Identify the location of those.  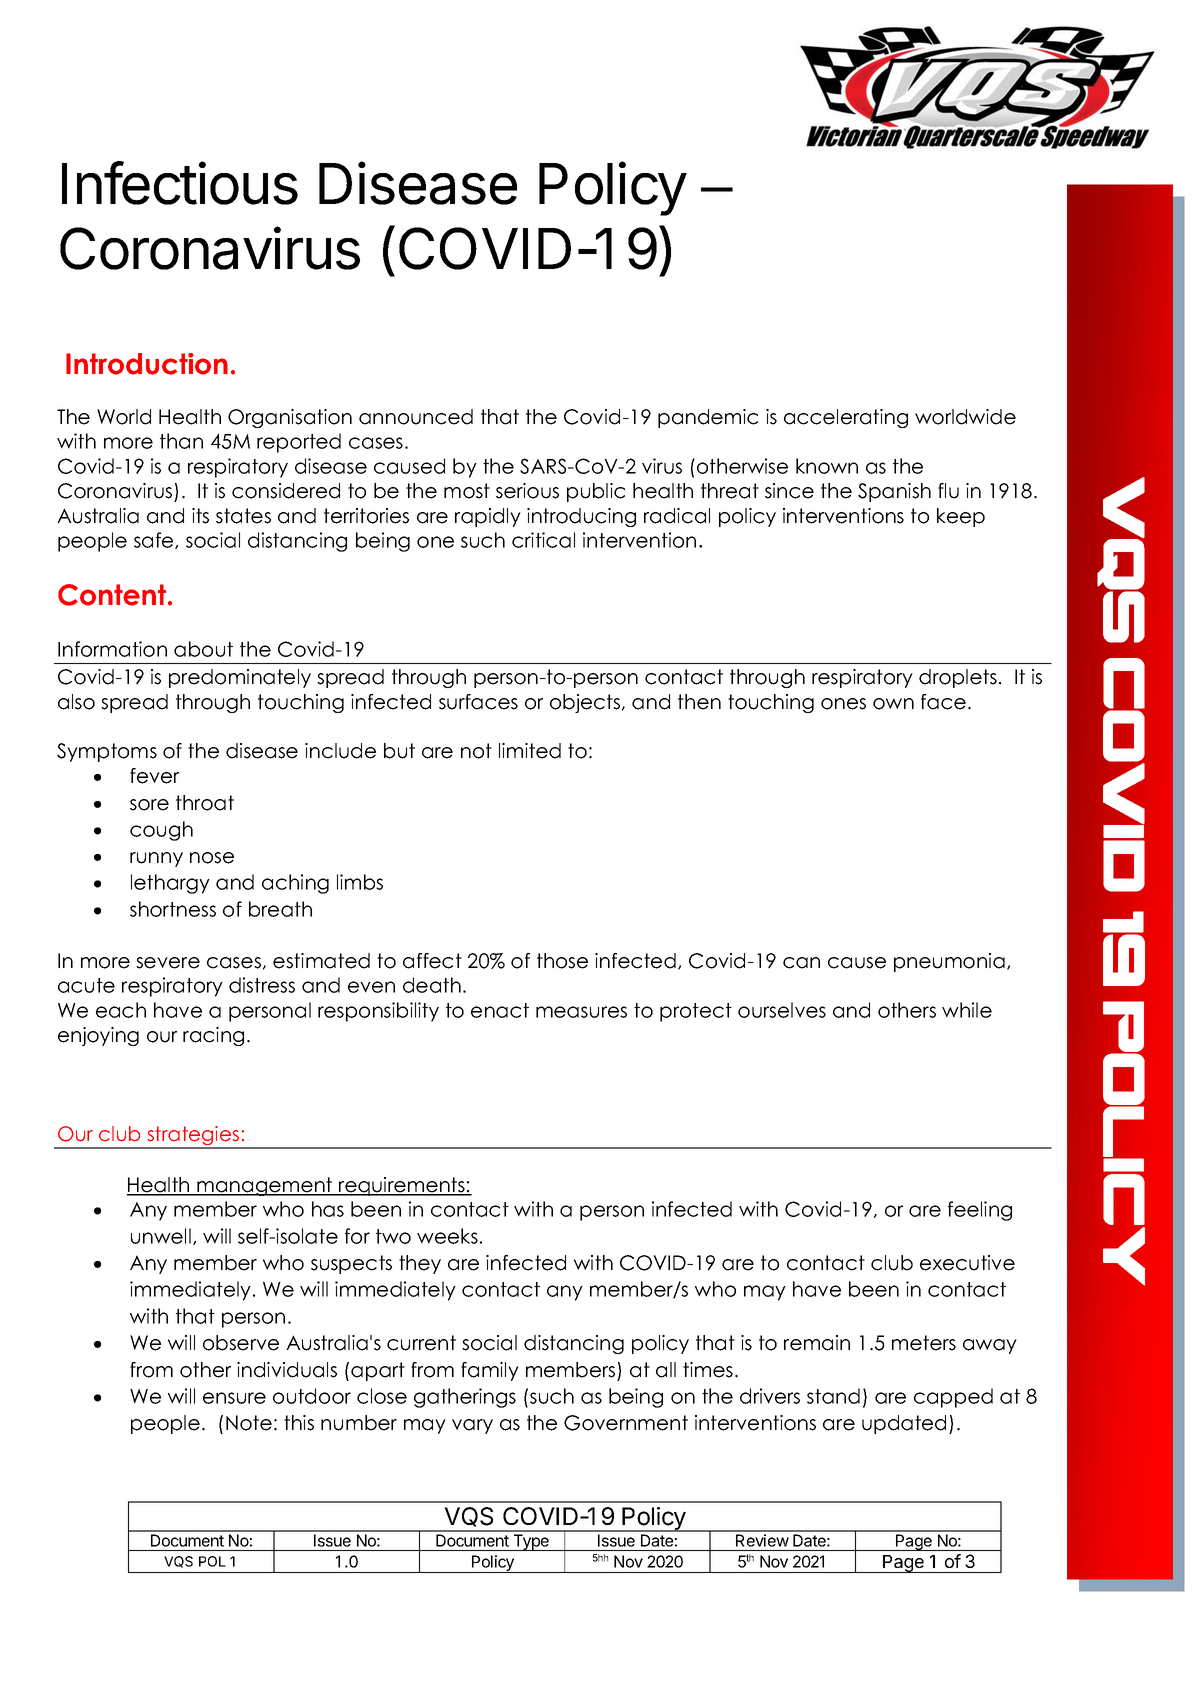
(562, 961).
